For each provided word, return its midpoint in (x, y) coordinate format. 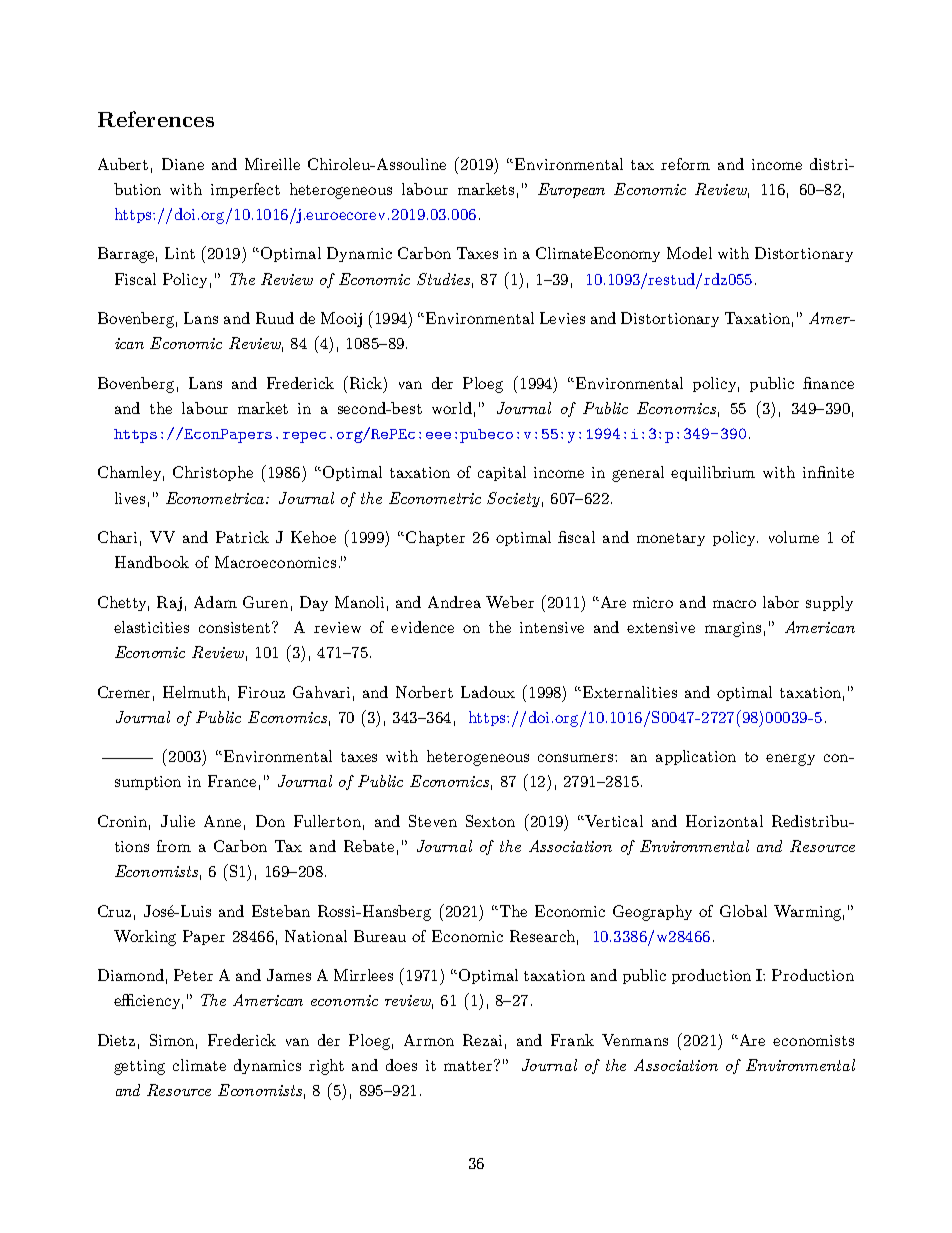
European (571, 190)
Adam (215, 602)
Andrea (454, 602)
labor (781, 602)
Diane (183, 164)
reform (685, 164)
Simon (173, 1041)
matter (469, 1065)
